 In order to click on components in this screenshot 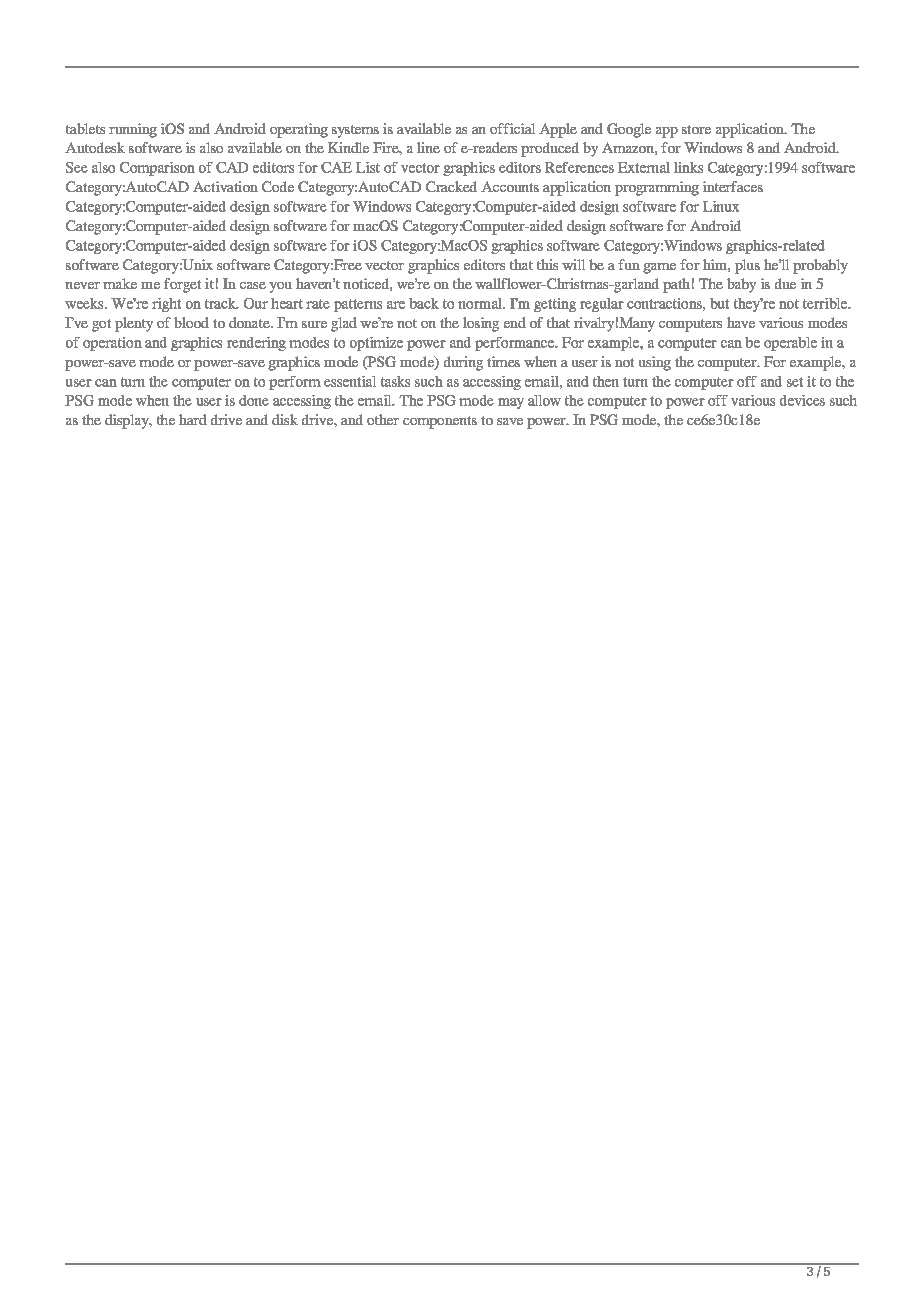, I will do `click(440, 422)`.
